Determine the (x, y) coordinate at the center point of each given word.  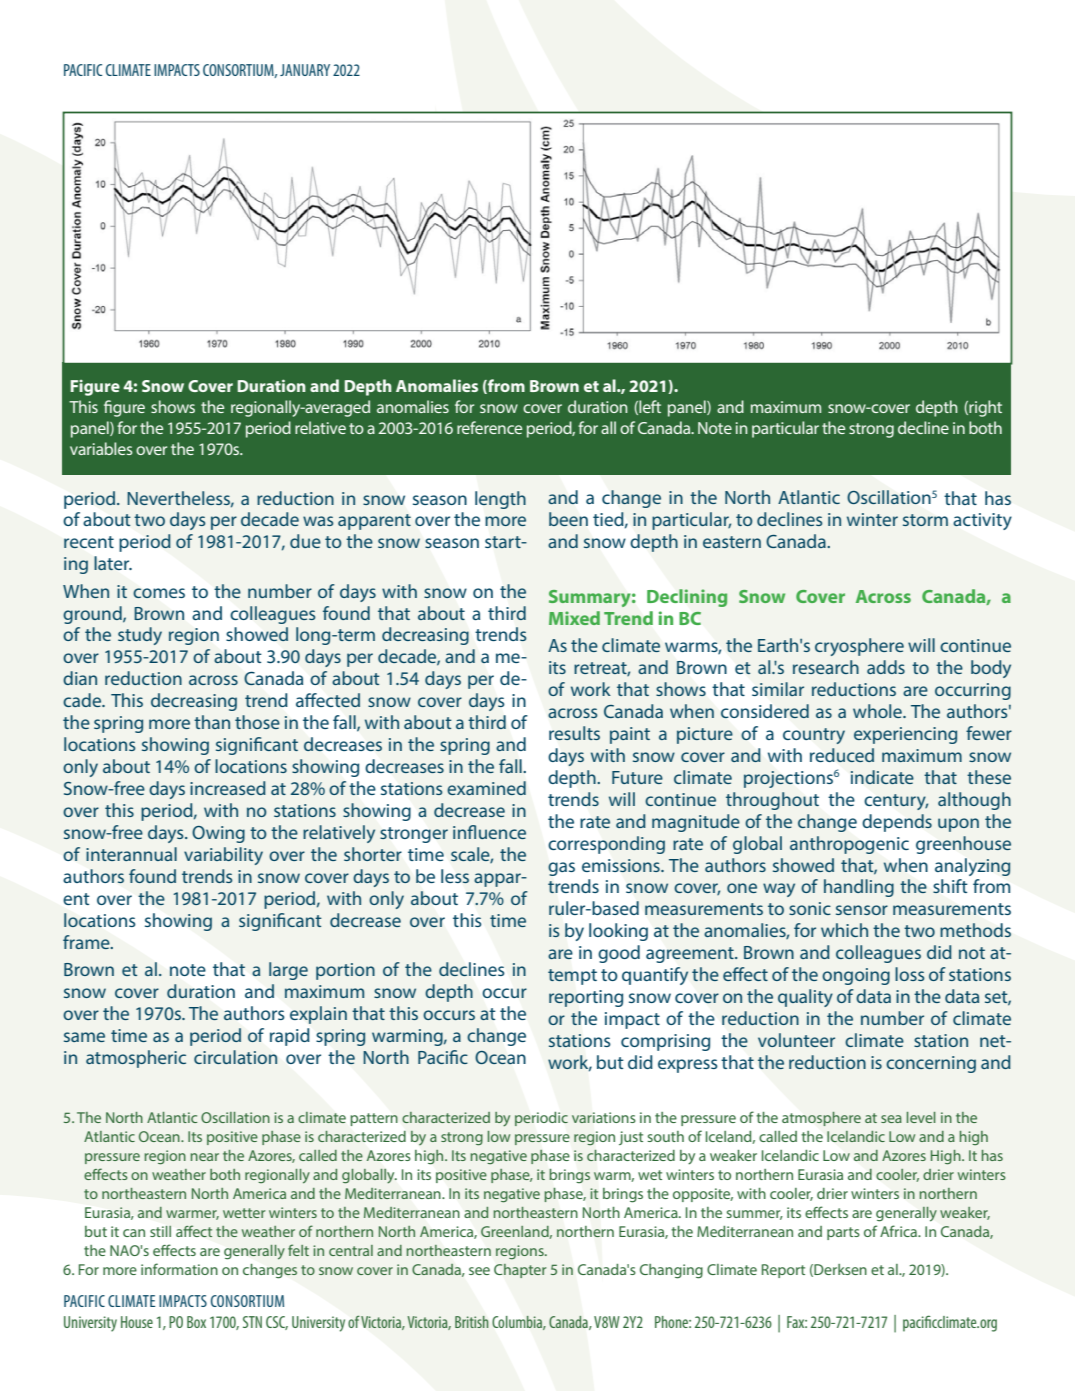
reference (489, 427)
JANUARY (305, 70)
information (179, 1269)
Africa (899, 1231)
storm (925, 520)
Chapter (520, 1271)
